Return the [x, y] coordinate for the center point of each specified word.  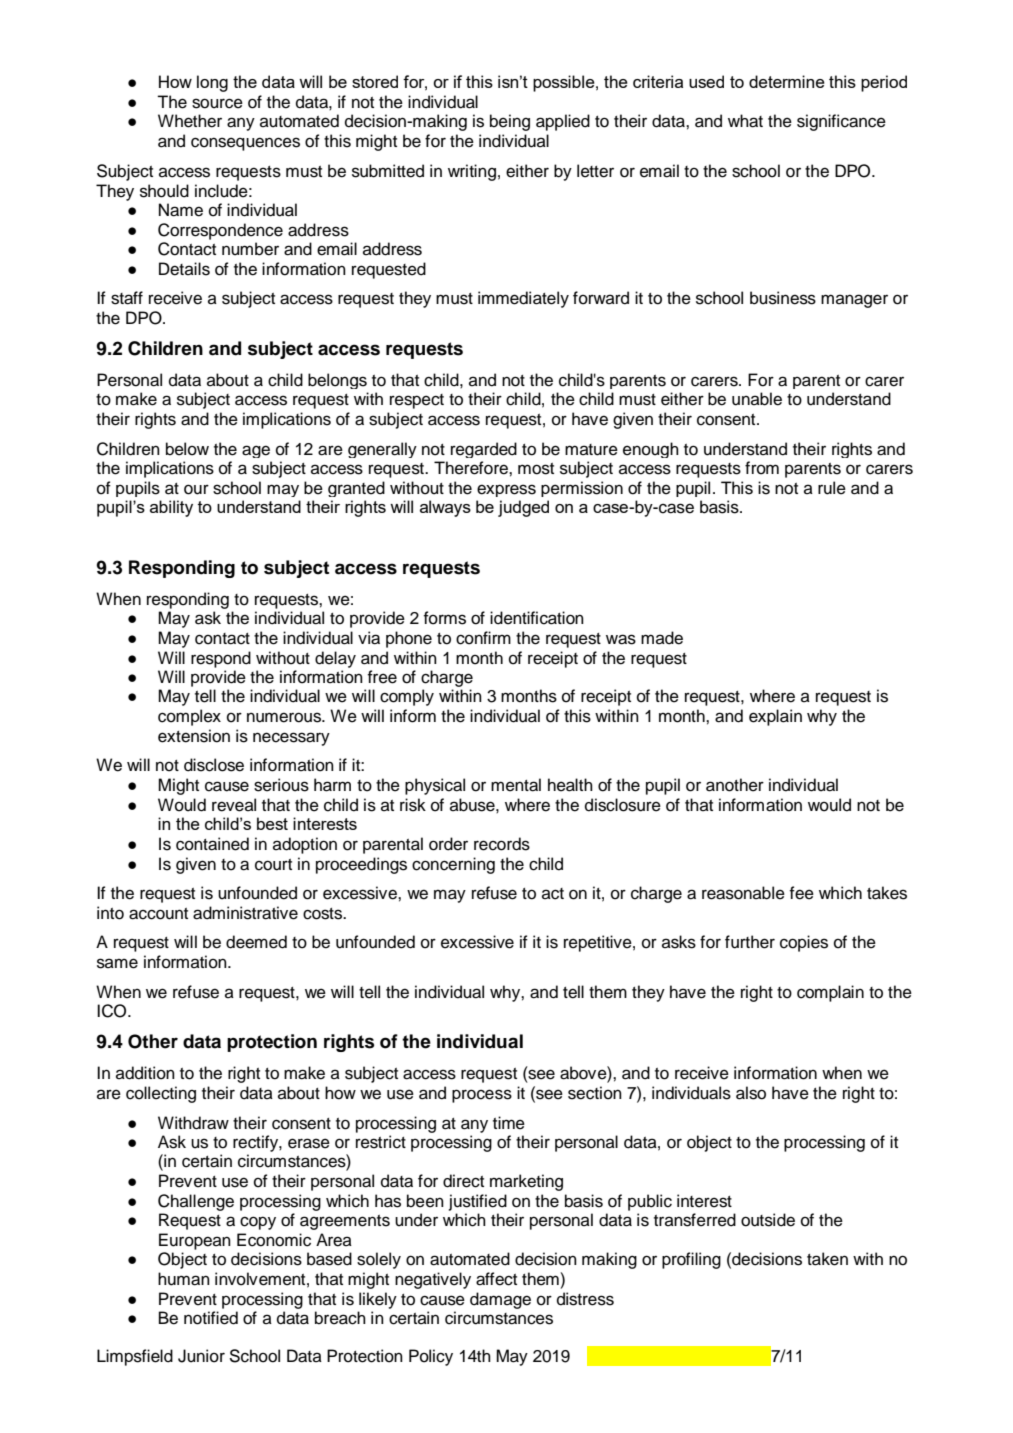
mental [516, 785]
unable [757, 399]
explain [775, 717]
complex [189, 717]
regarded [484, 450]
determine [787, 81]
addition [145, 1073]
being [510, 122]
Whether [190, 121]
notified [211, 1318]
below [187, 449]
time [509, 1123]
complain [830, 993]
